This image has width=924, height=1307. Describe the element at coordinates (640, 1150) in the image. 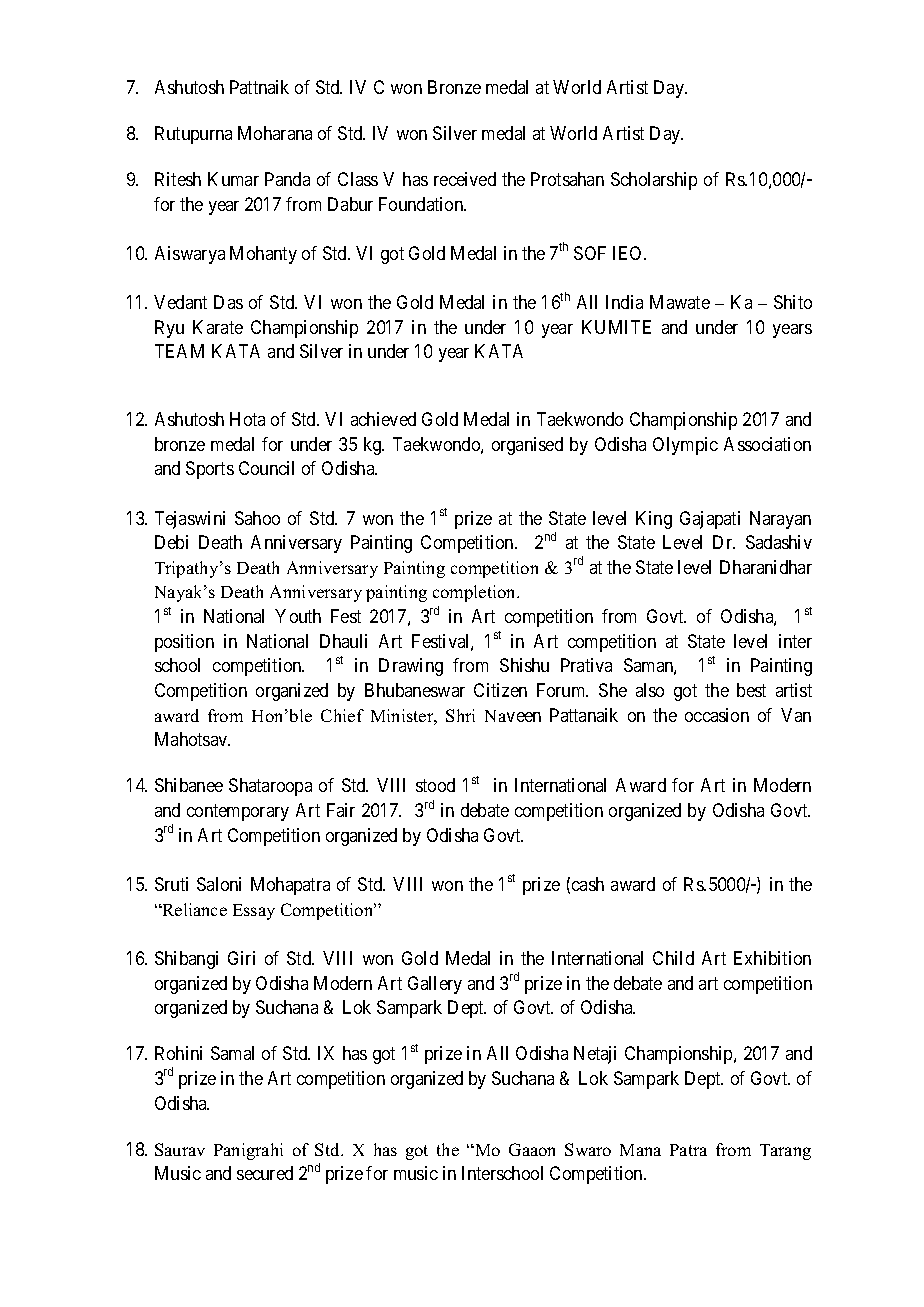

I see `Mana` at that location.
